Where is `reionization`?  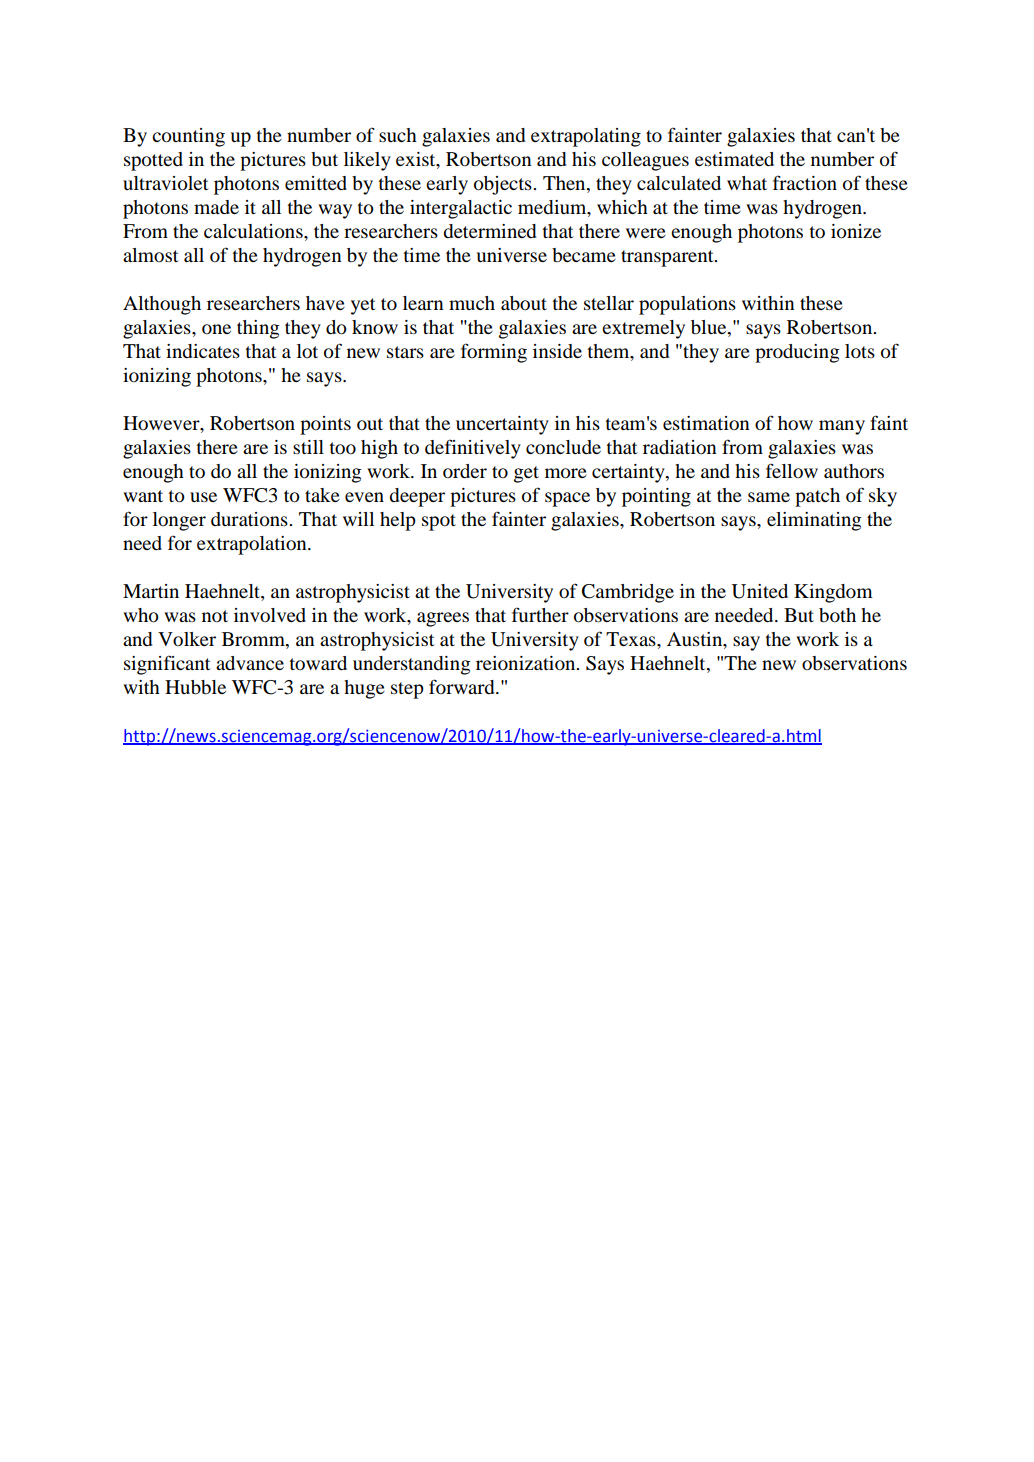 reionization is located at coordinates (527, 663).
